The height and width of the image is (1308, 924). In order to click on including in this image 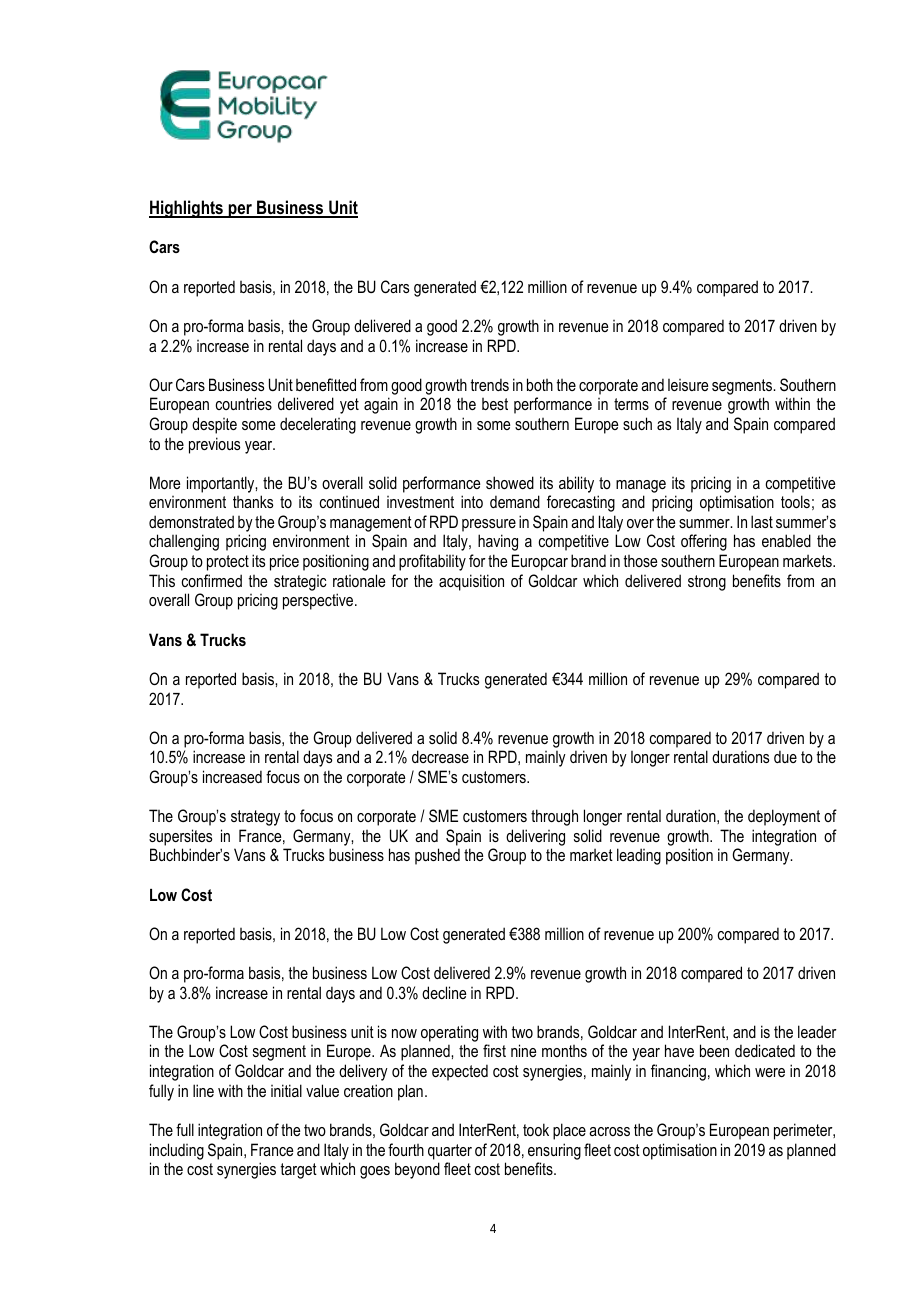, I will do `click(177, 1151)`.
